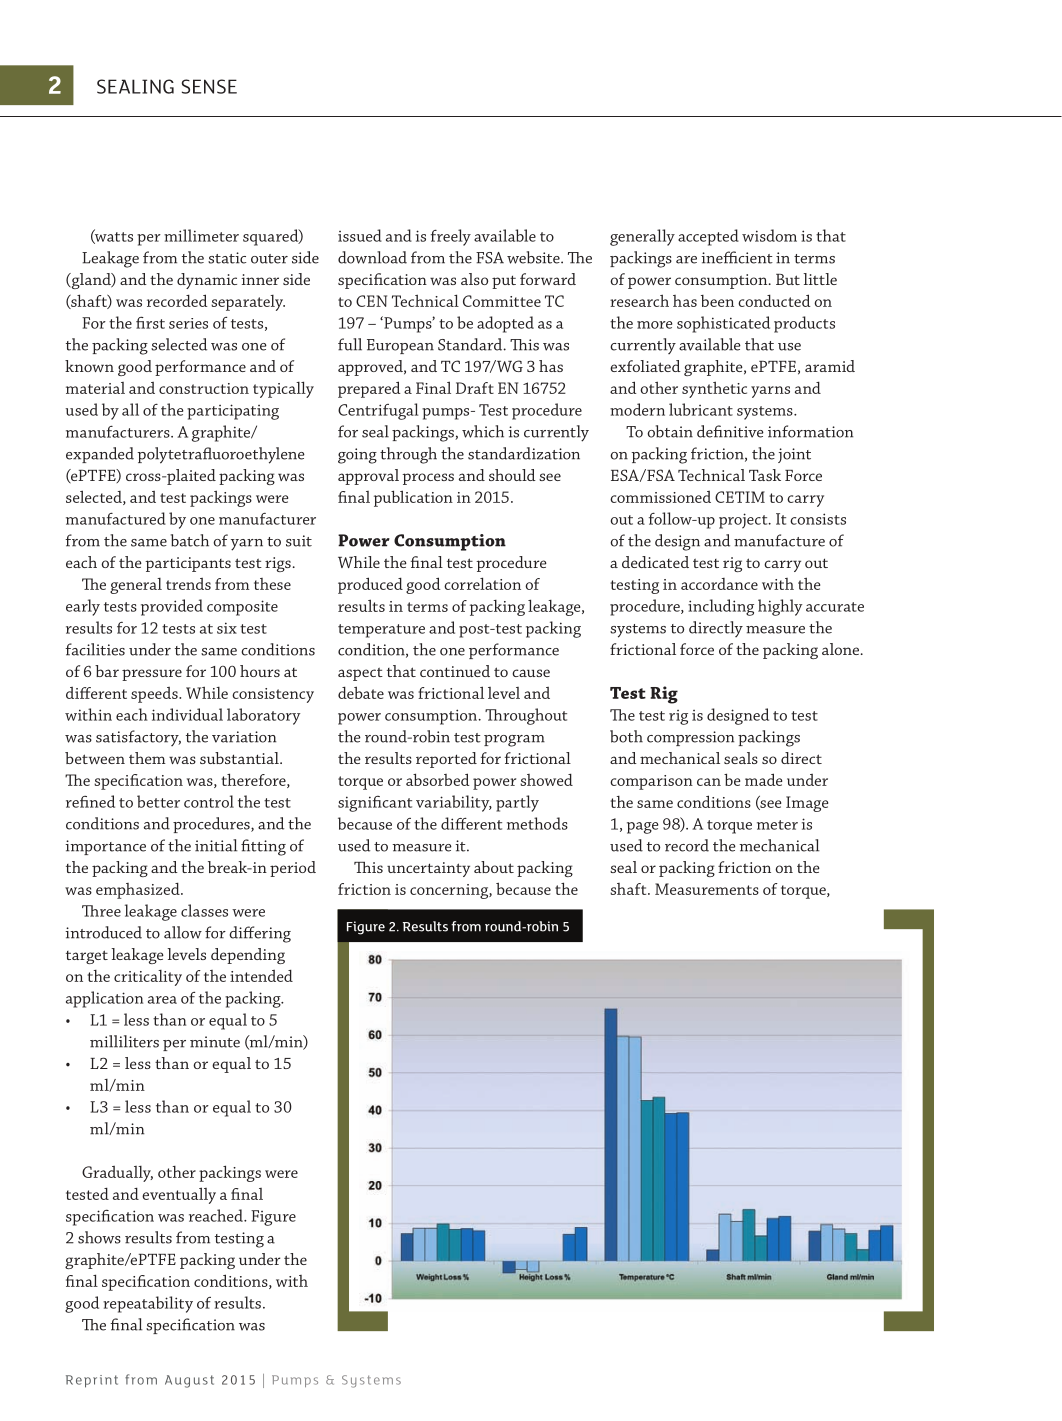 The image size is (1062, 1421). Describe the element at coordinates (690, 738) in the page. I see `compression` at that location.
